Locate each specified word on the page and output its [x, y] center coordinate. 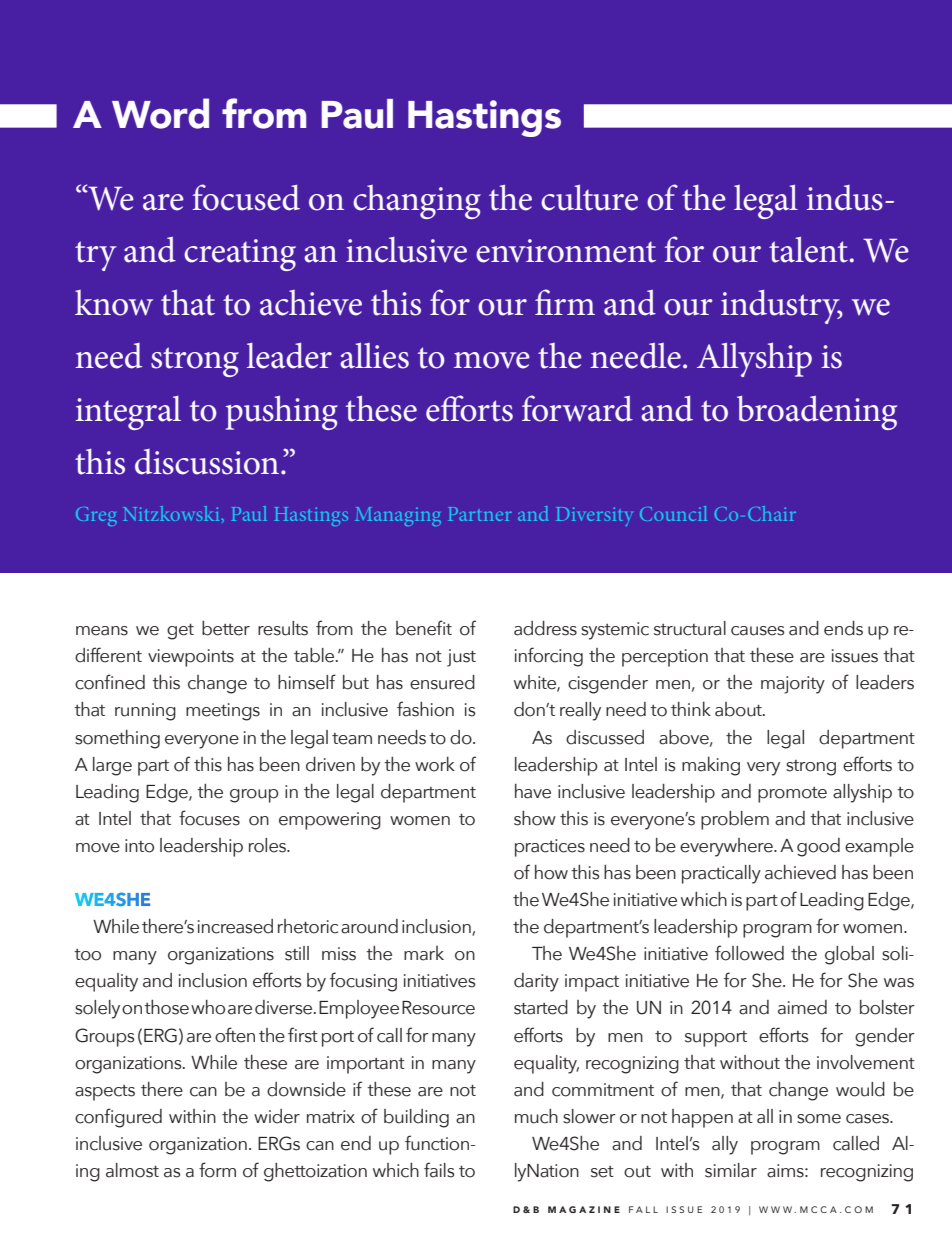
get [180, 632]
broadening [817, 413]
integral [128, 413]
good [818, 847]
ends [843, 628]
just [461, 658]
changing [417, 202]
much [536, 1116]
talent [808, 250]
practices [550, 848]
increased [235, 926]
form [217, 1170]
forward [577, 408]
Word [160, 113]
